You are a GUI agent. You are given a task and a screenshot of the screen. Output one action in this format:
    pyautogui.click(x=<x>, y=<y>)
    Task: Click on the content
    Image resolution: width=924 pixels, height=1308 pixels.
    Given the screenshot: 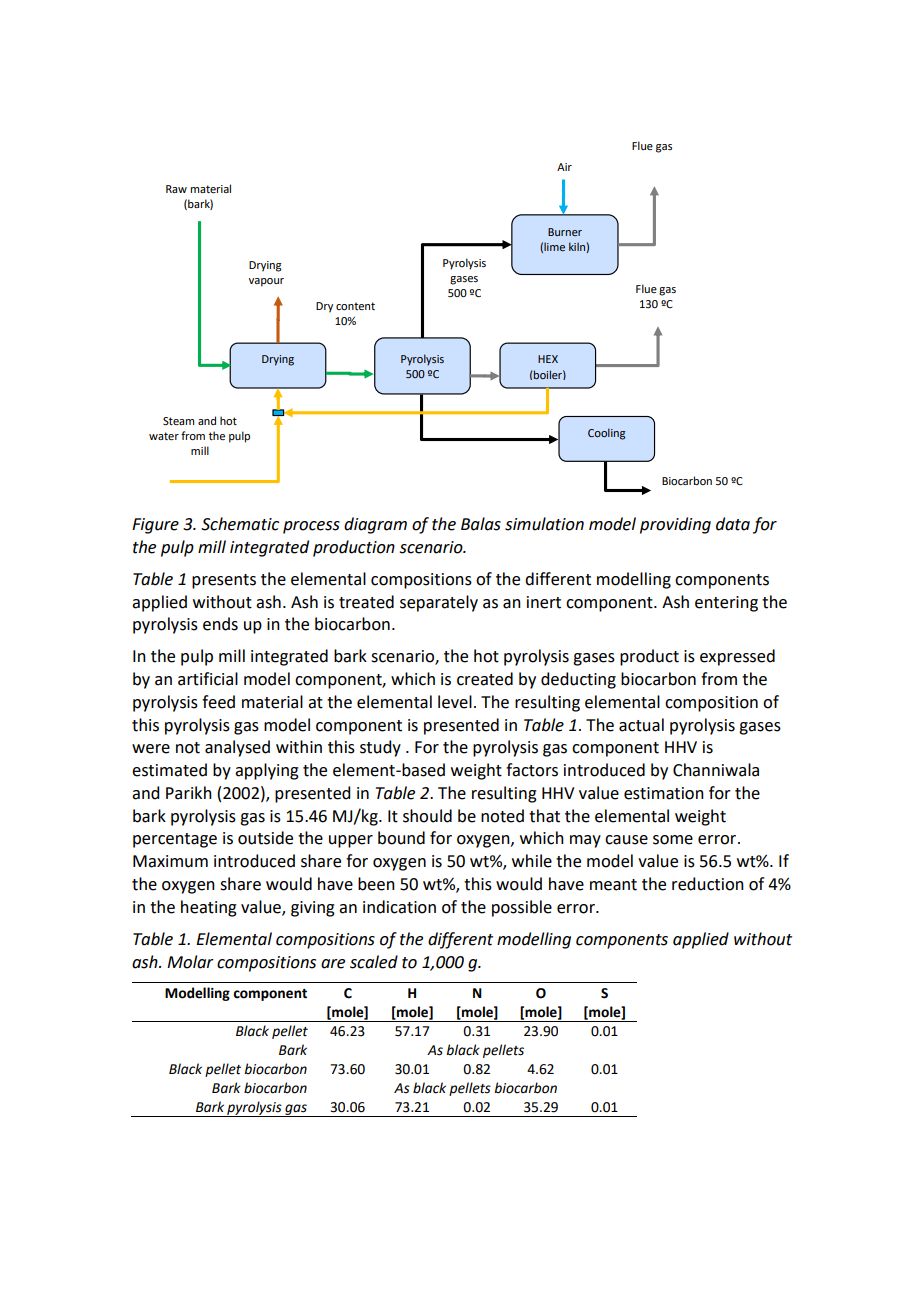 What is the action you would take?
    pyautogui.click(x=355, y=306)
